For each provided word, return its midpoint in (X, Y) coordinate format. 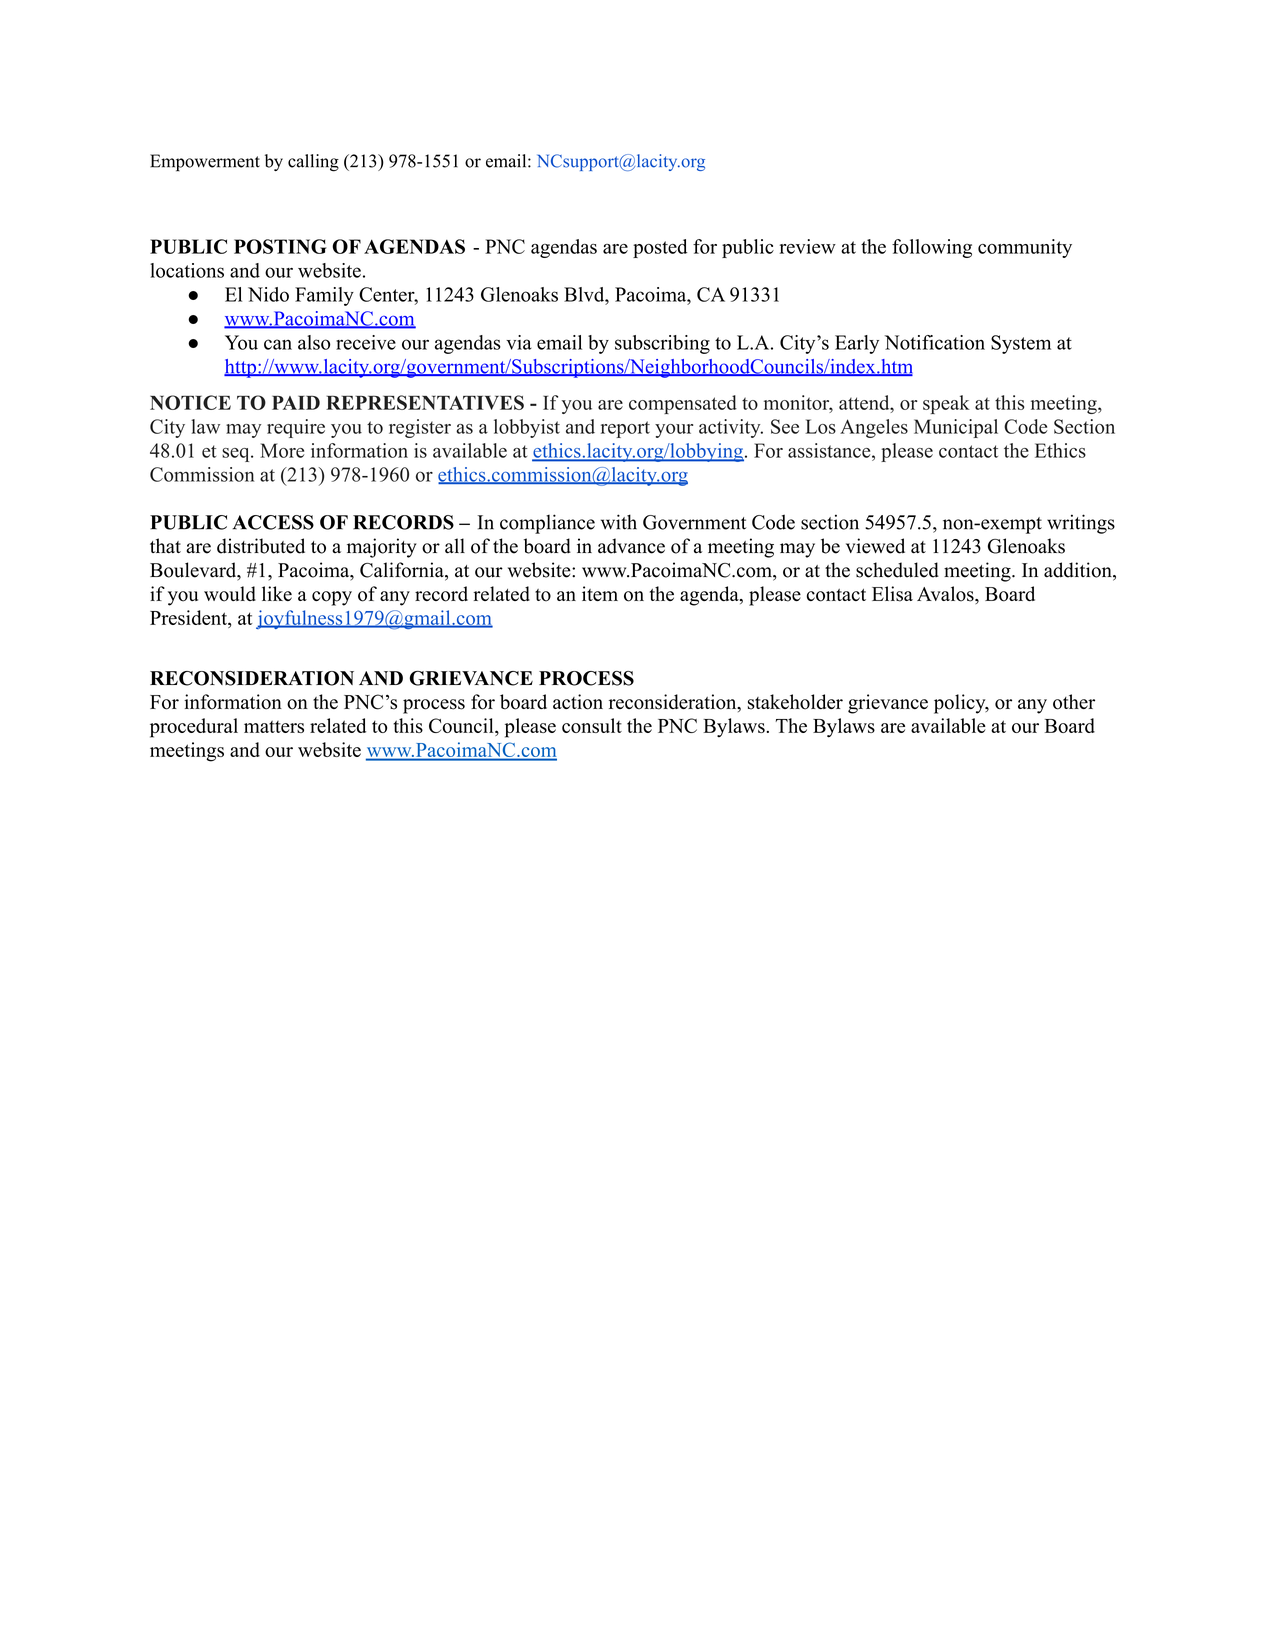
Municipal (956, 428)
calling (313, 163)
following (932, 248)
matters (274, 726)
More (282, 450)
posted (660, 248)
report (625, 429)
